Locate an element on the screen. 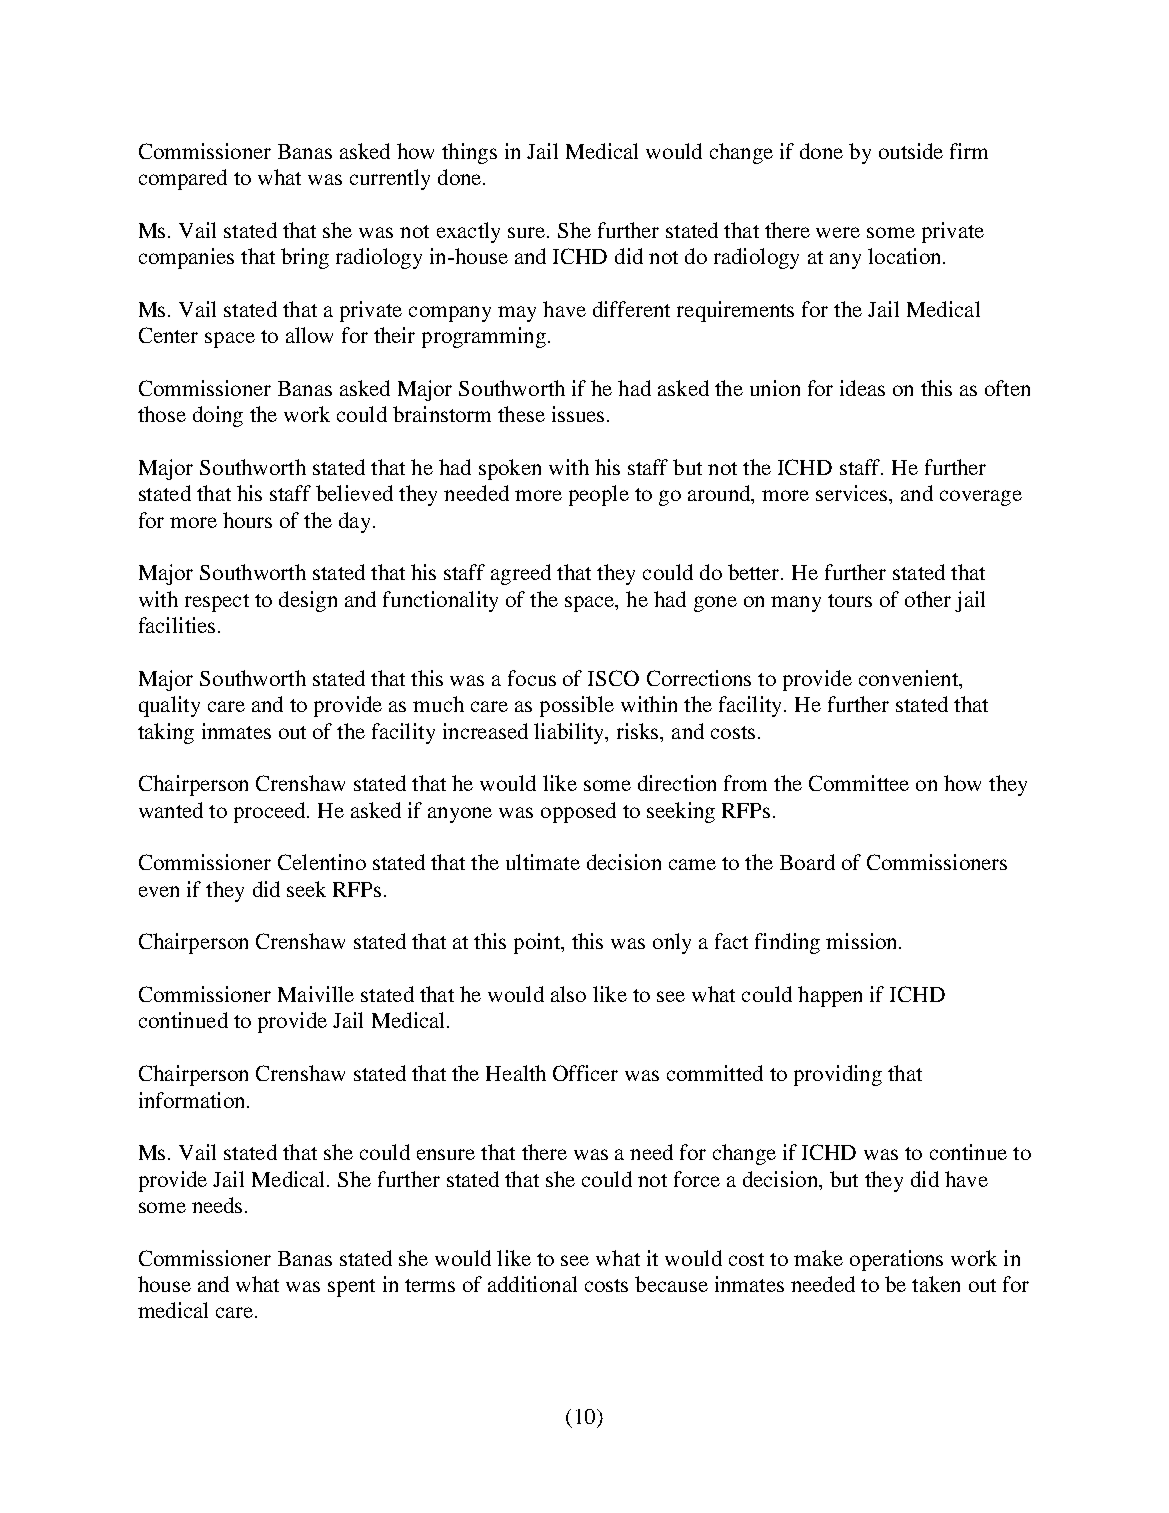 The height and width of the screenshot is (1513, 1169). additional is located at coordinates (532, 1284).
